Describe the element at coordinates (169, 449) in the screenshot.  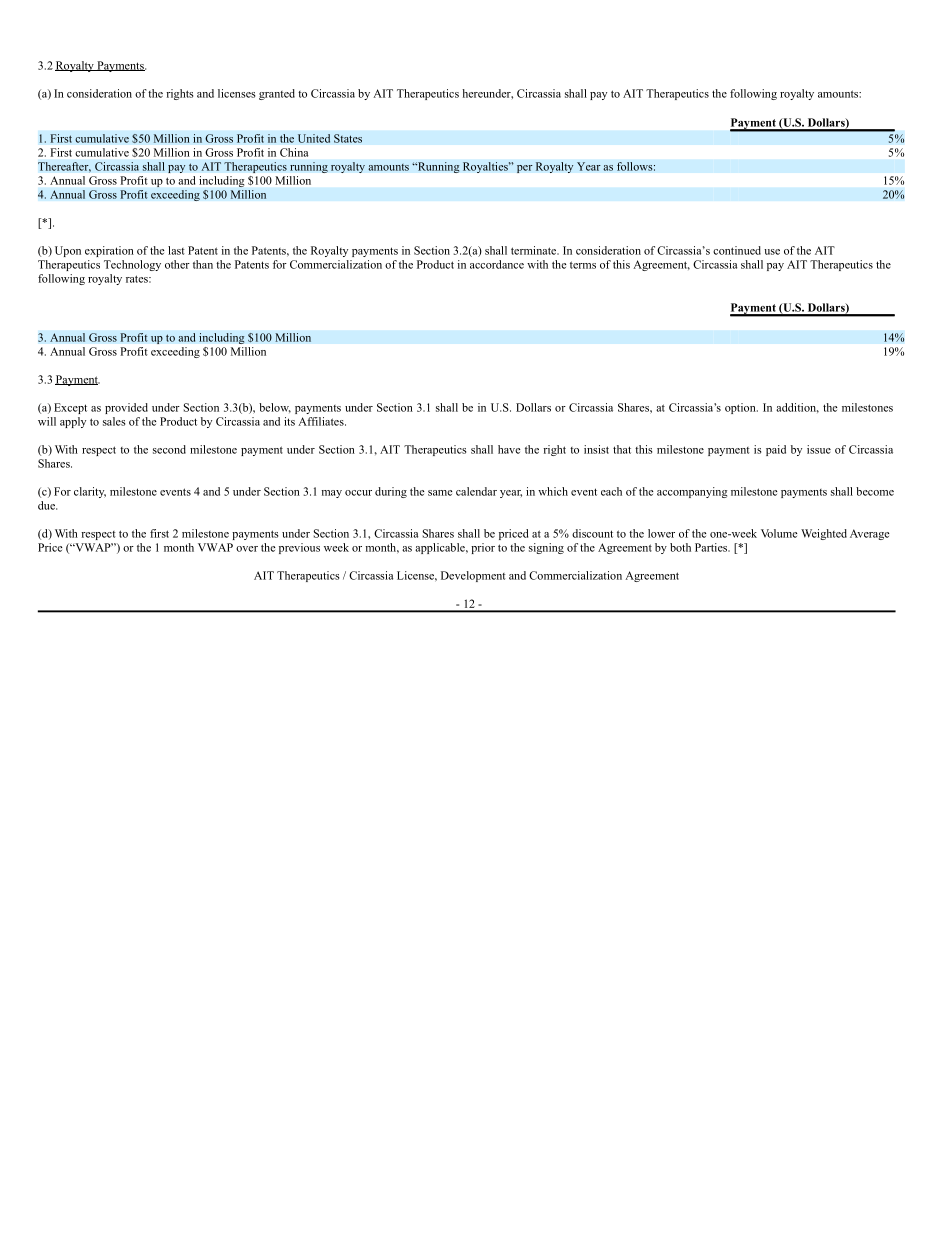
I see `second` at that location.
